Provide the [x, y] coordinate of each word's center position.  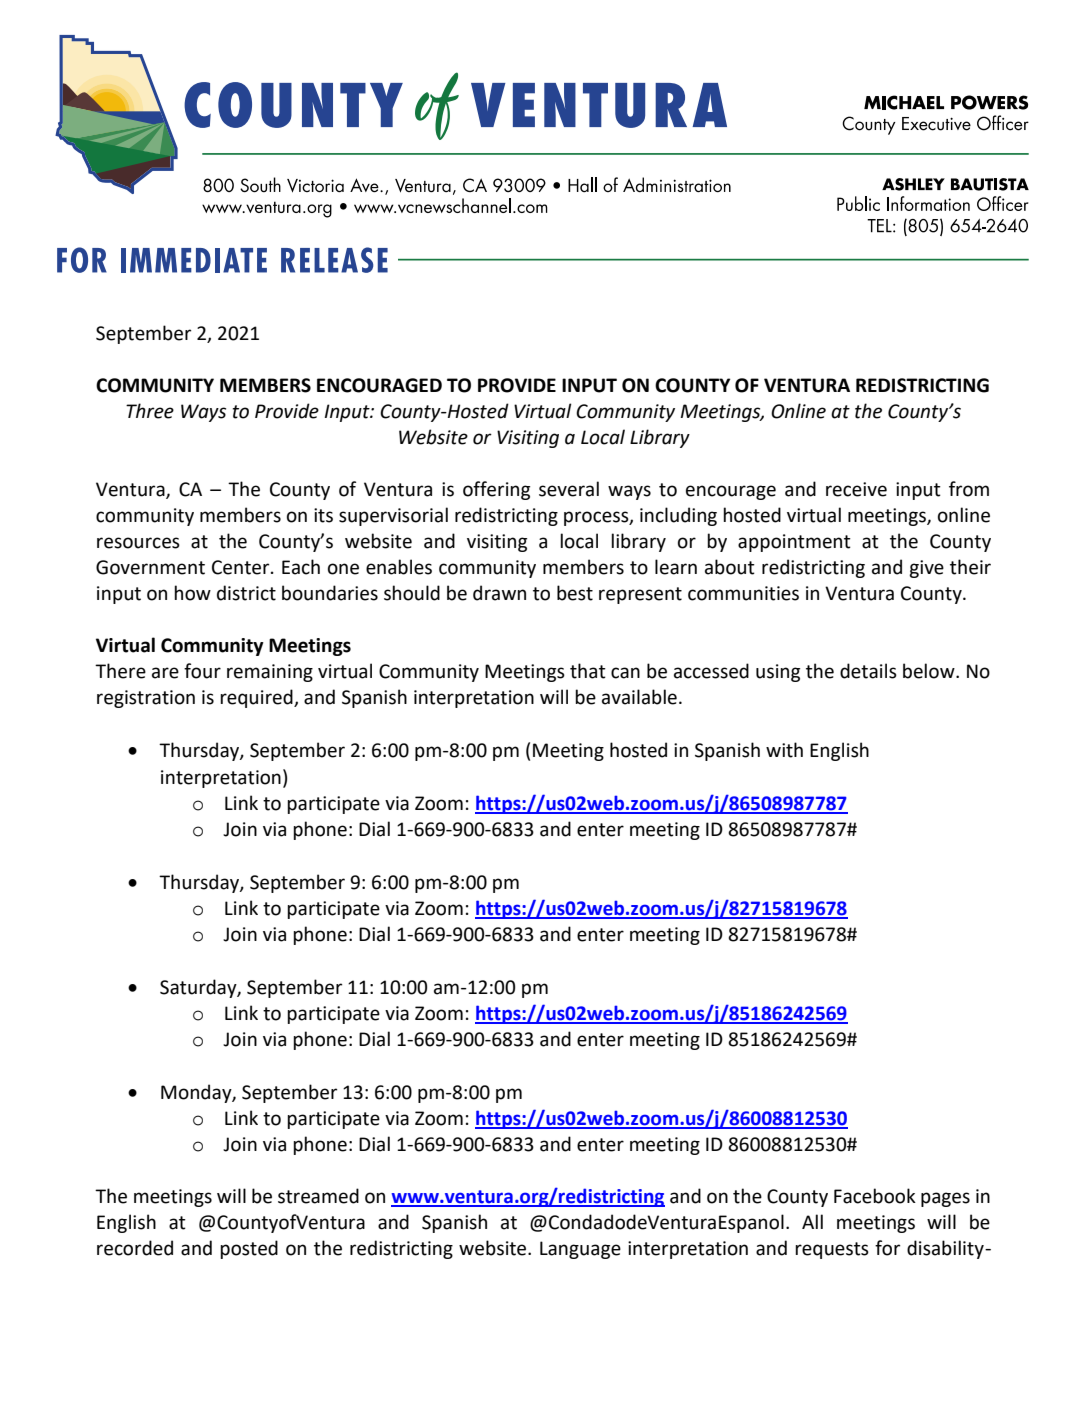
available [639, 697]
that [588, 671]
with [784, 750]
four [202, 671]
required [257, 698]
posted [249, 1249]
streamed [318, 1196]
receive [856, 489]
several [569, 489]
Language [580, 1250]
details [868, 671]
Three [150, 411]
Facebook [875, 1196]
